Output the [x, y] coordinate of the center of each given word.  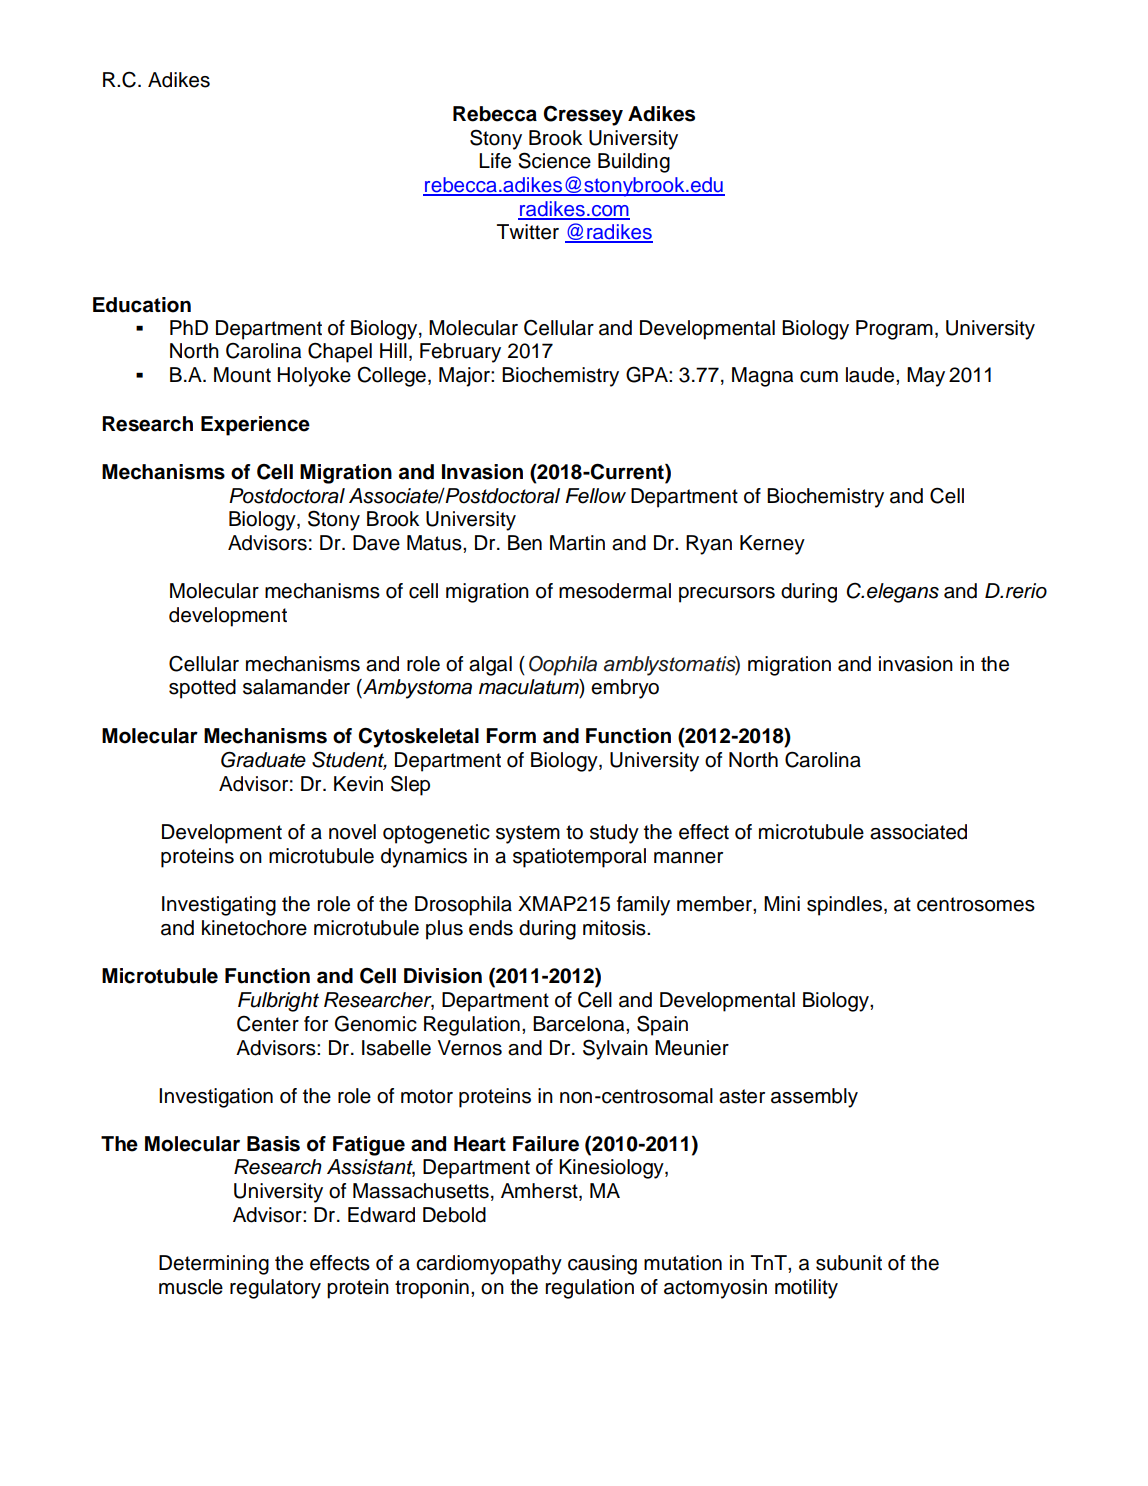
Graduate [263, 759]
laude [871, 375]
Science [554, 160]
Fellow [595, 496]
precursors [727, 595]
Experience [255, 426]
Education [142, 305]
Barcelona [580, 1024]
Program [894, 330]
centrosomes [976, 904]
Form [511, 736]
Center [268, 1023]
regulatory [275, 1289]
